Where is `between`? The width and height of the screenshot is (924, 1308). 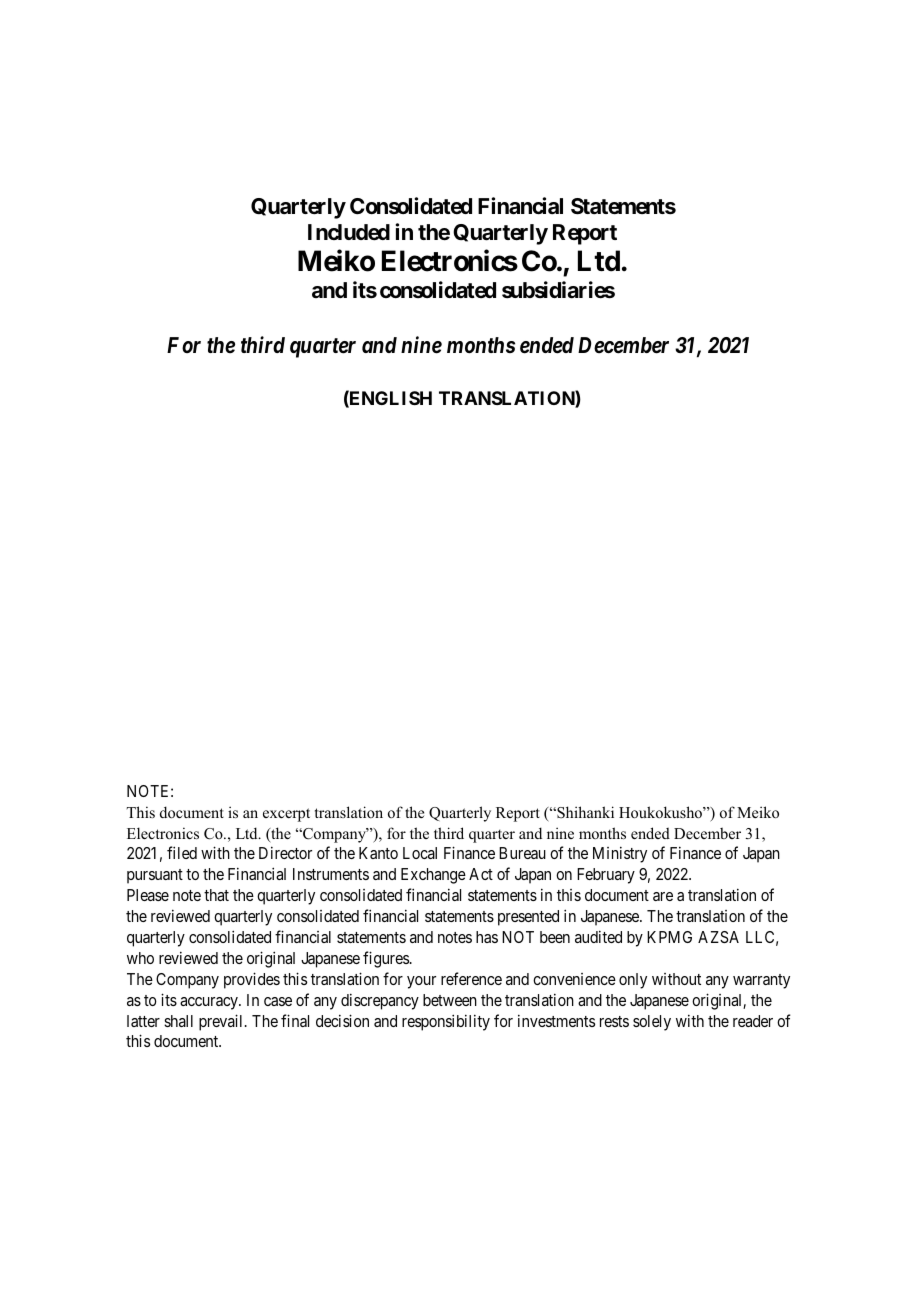 between is located at coordinates (450, 1000).
